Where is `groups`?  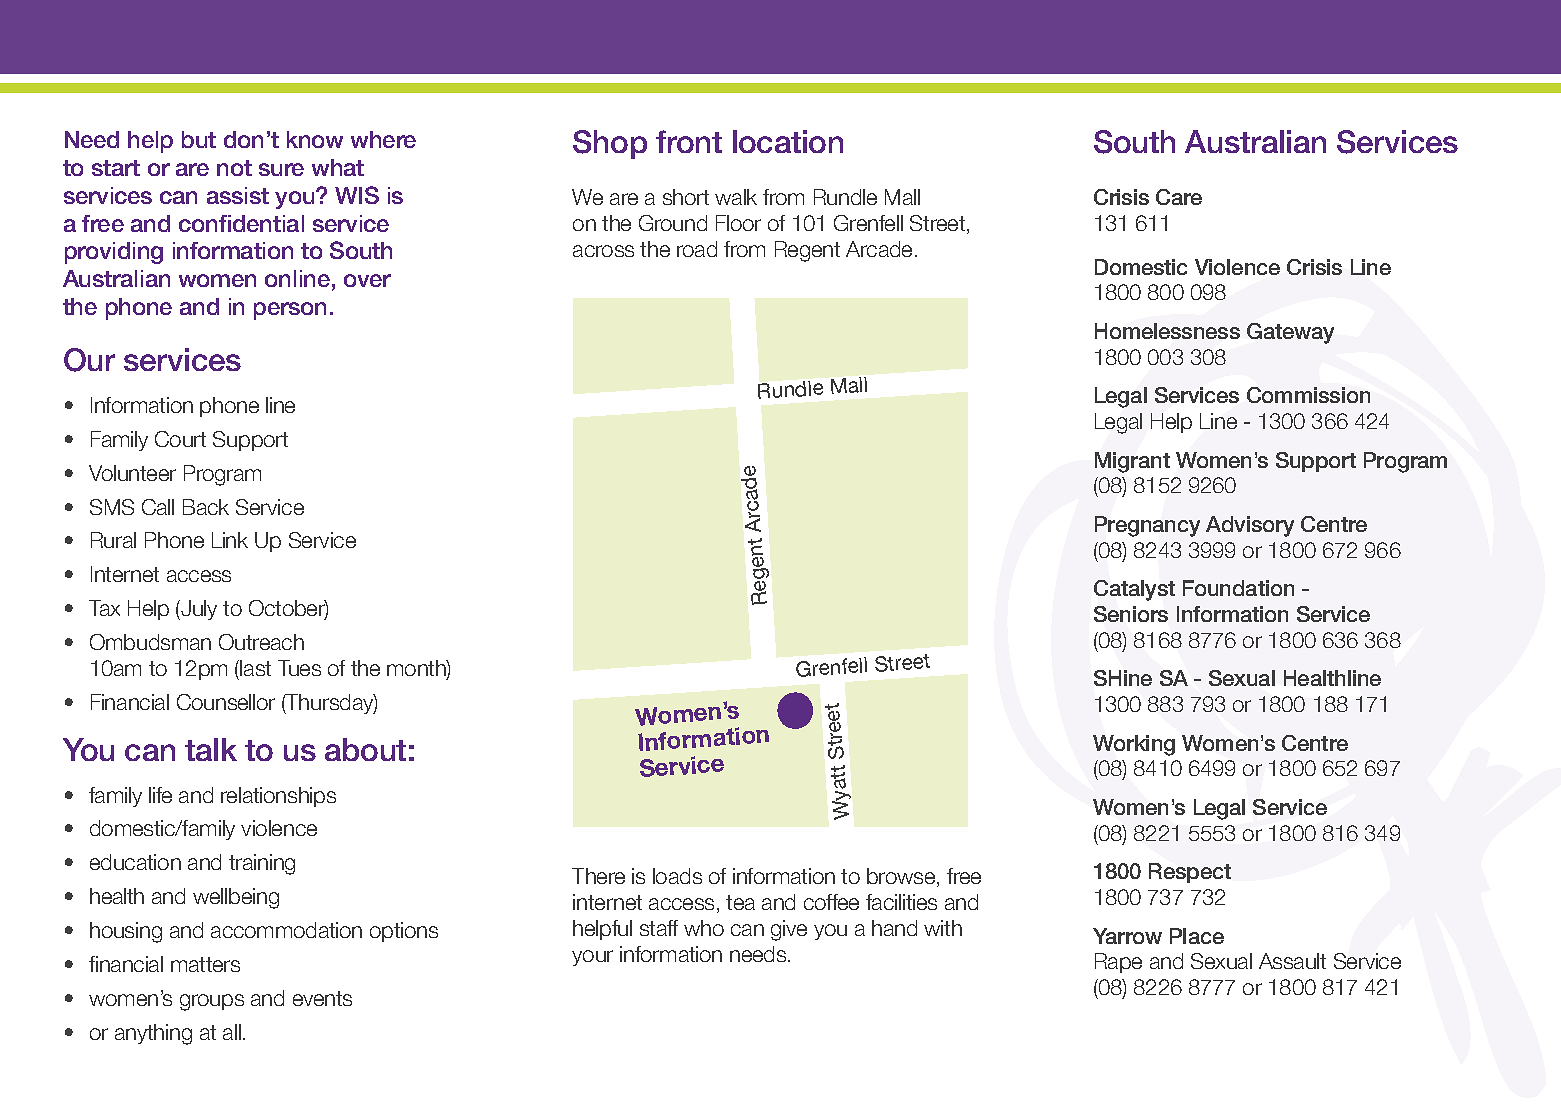
groups is located at coordinates (212, 1002).
